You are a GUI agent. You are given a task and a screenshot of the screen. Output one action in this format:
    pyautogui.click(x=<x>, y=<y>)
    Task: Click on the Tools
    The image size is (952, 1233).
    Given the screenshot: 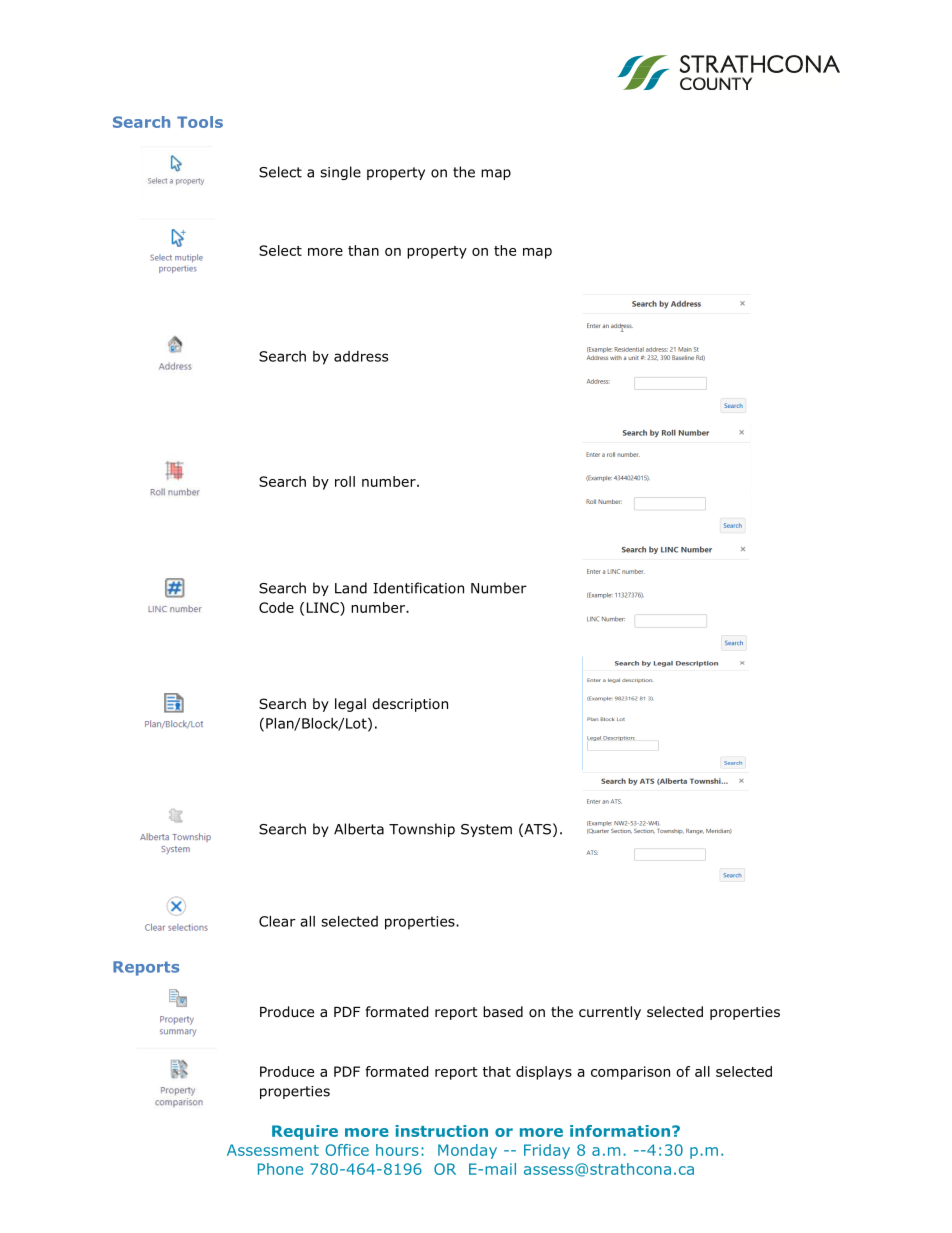 What is the action you would take?
    pyautogui.click(x=200, y=122)
